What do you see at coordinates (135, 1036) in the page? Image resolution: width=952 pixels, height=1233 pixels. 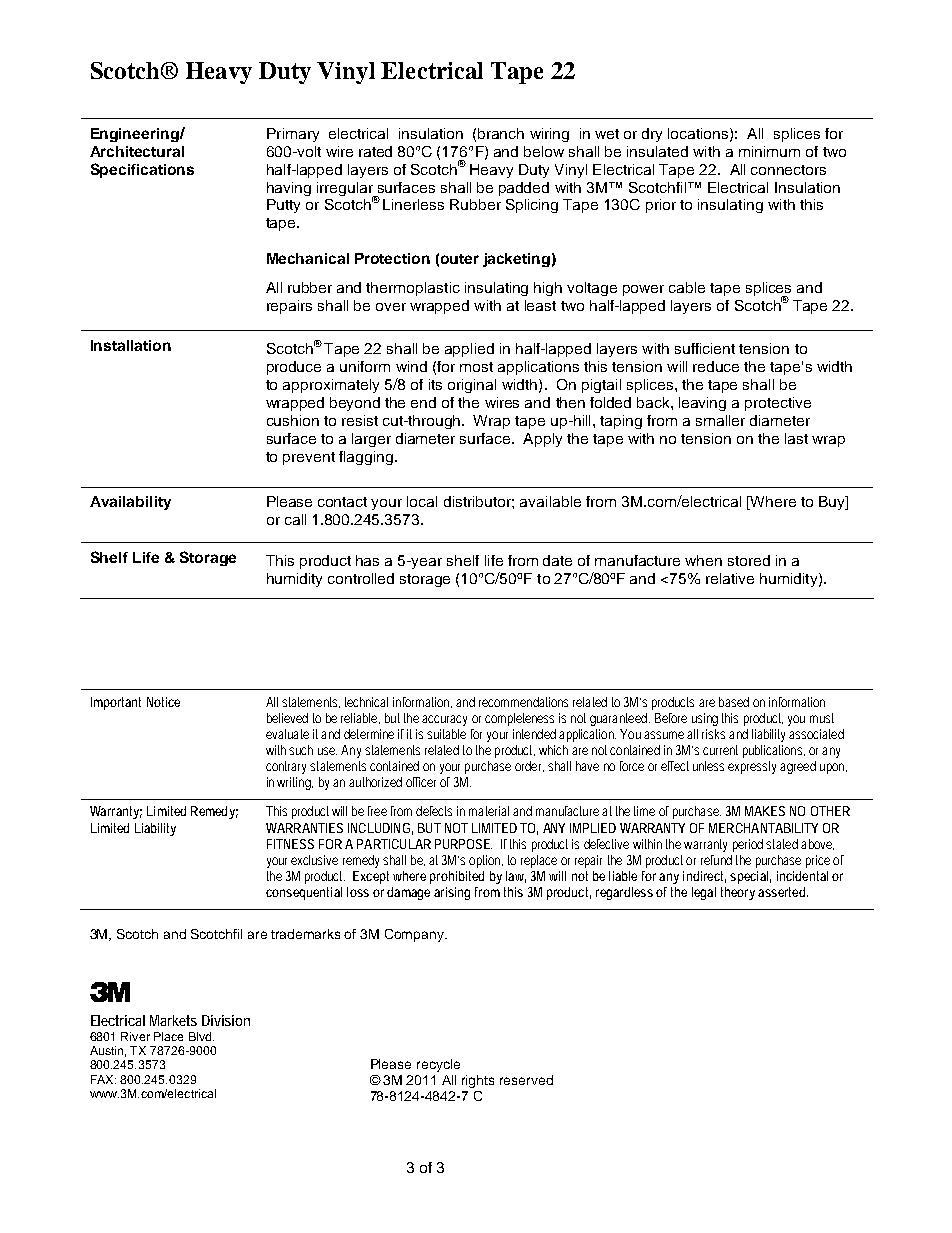 I see `River` at bounding box center [135, 1036].
